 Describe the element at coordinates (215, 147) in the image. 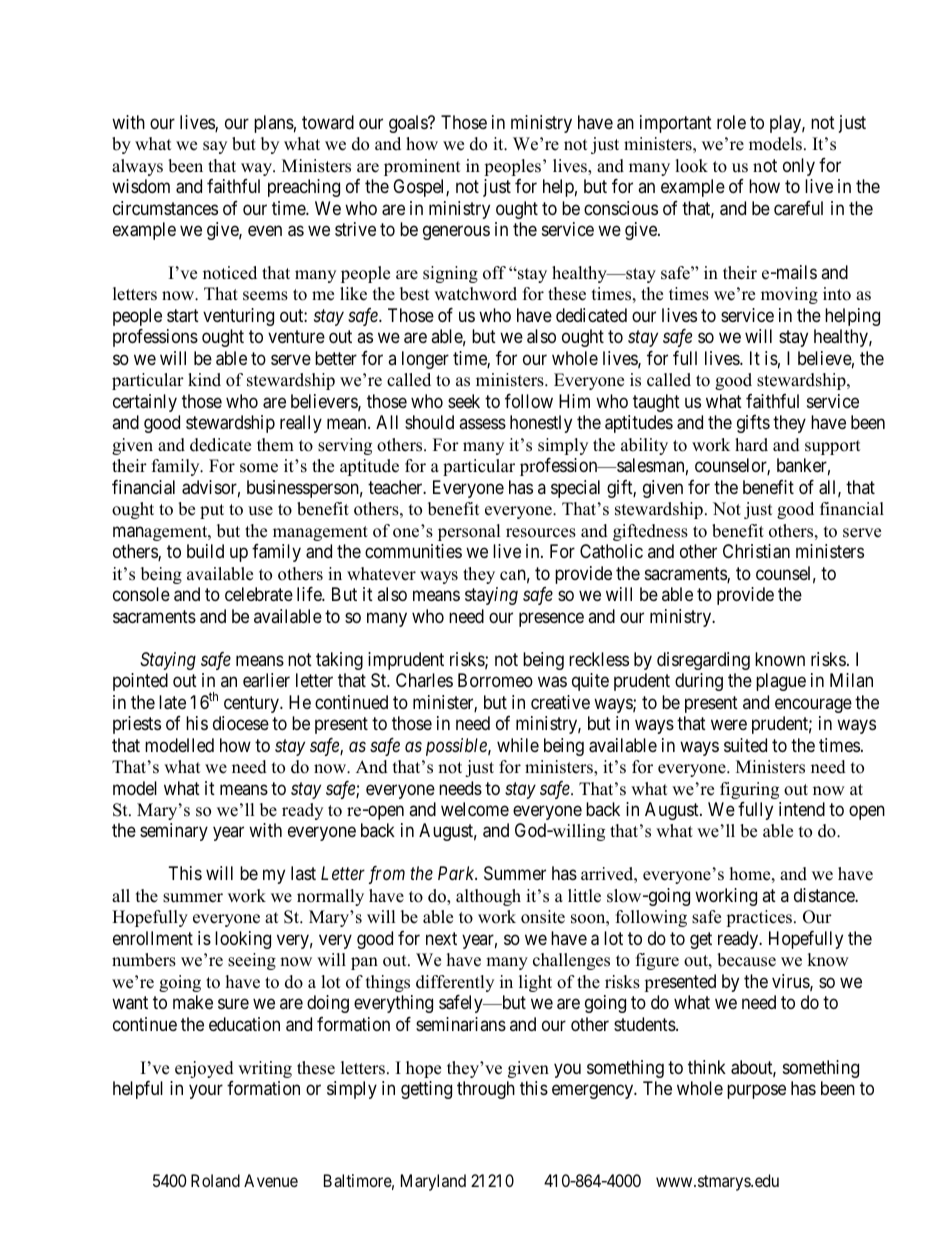

I see `say` at that location.
